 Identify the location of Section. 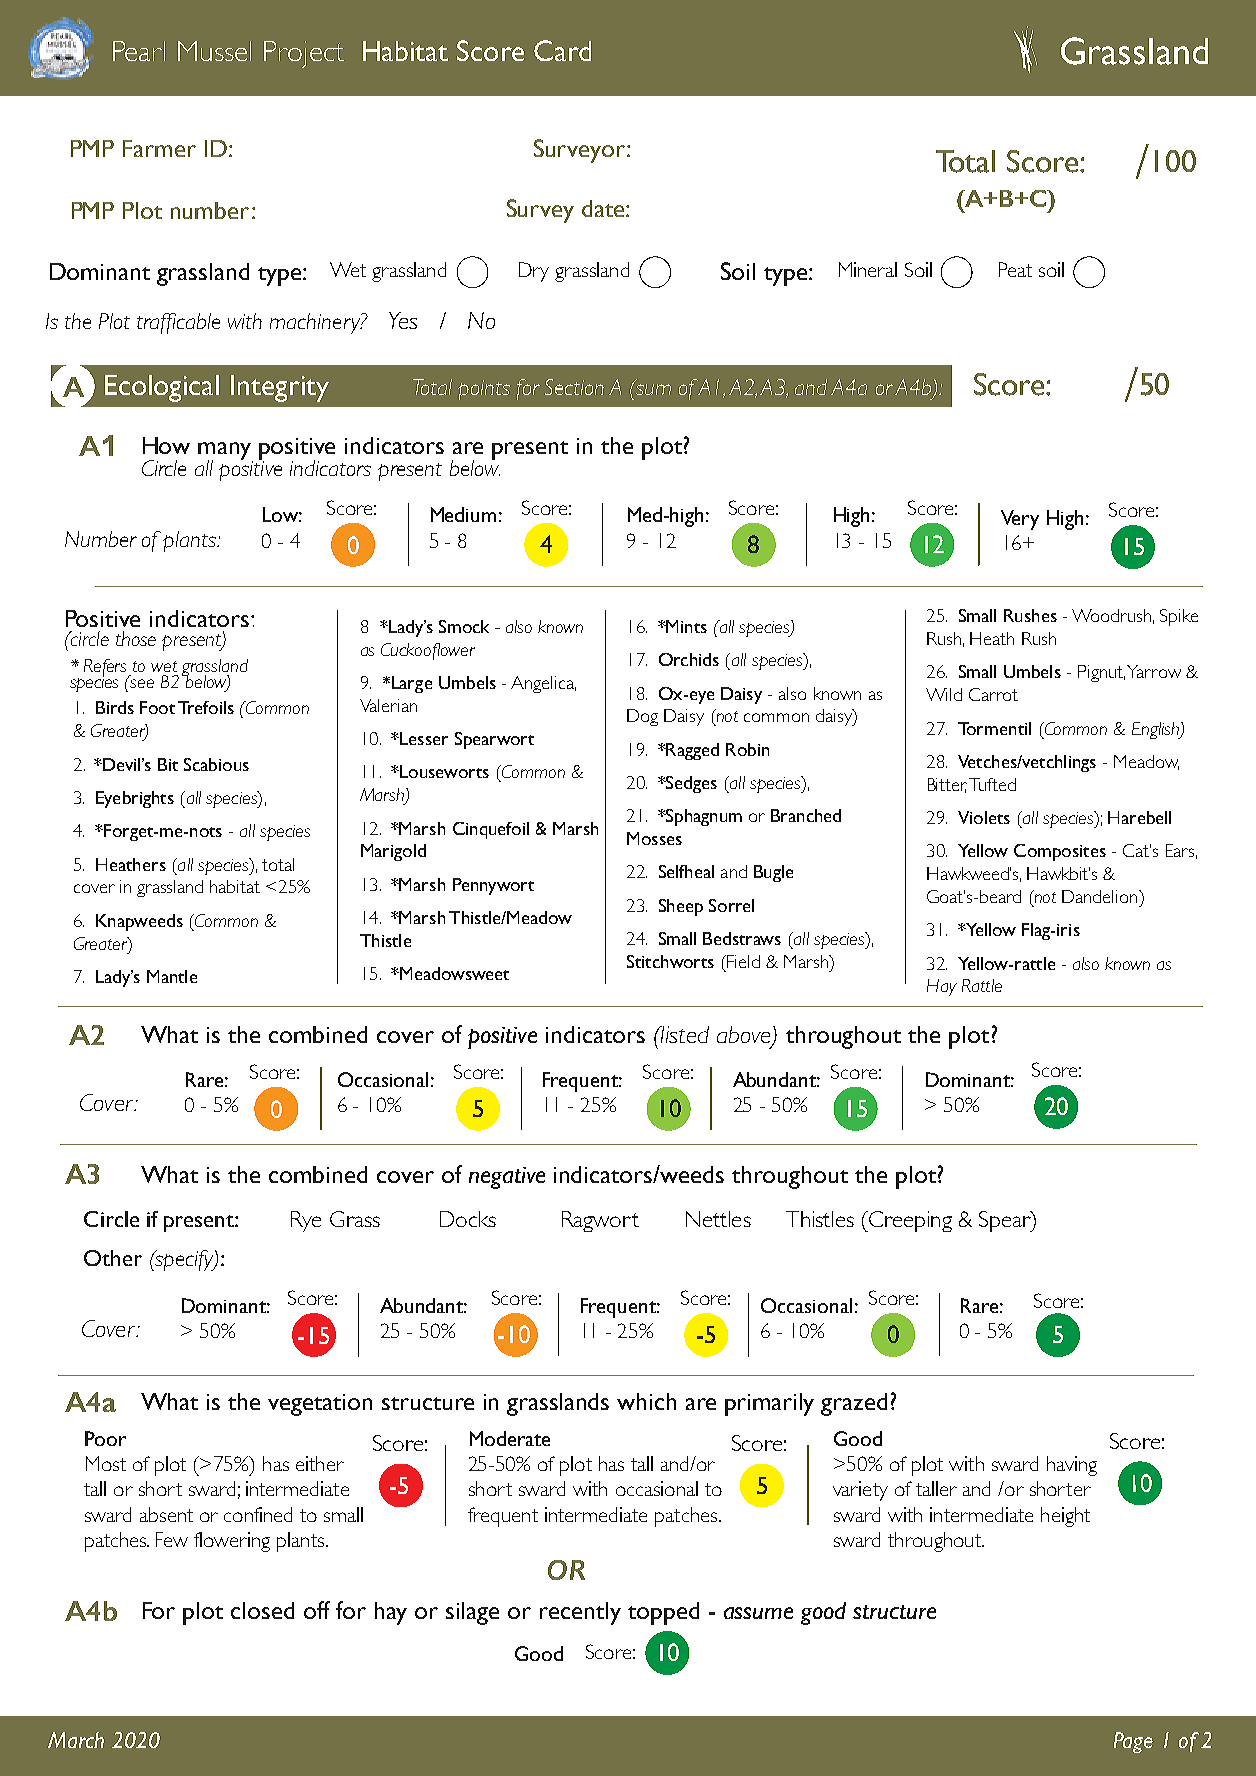
(574, 387).
